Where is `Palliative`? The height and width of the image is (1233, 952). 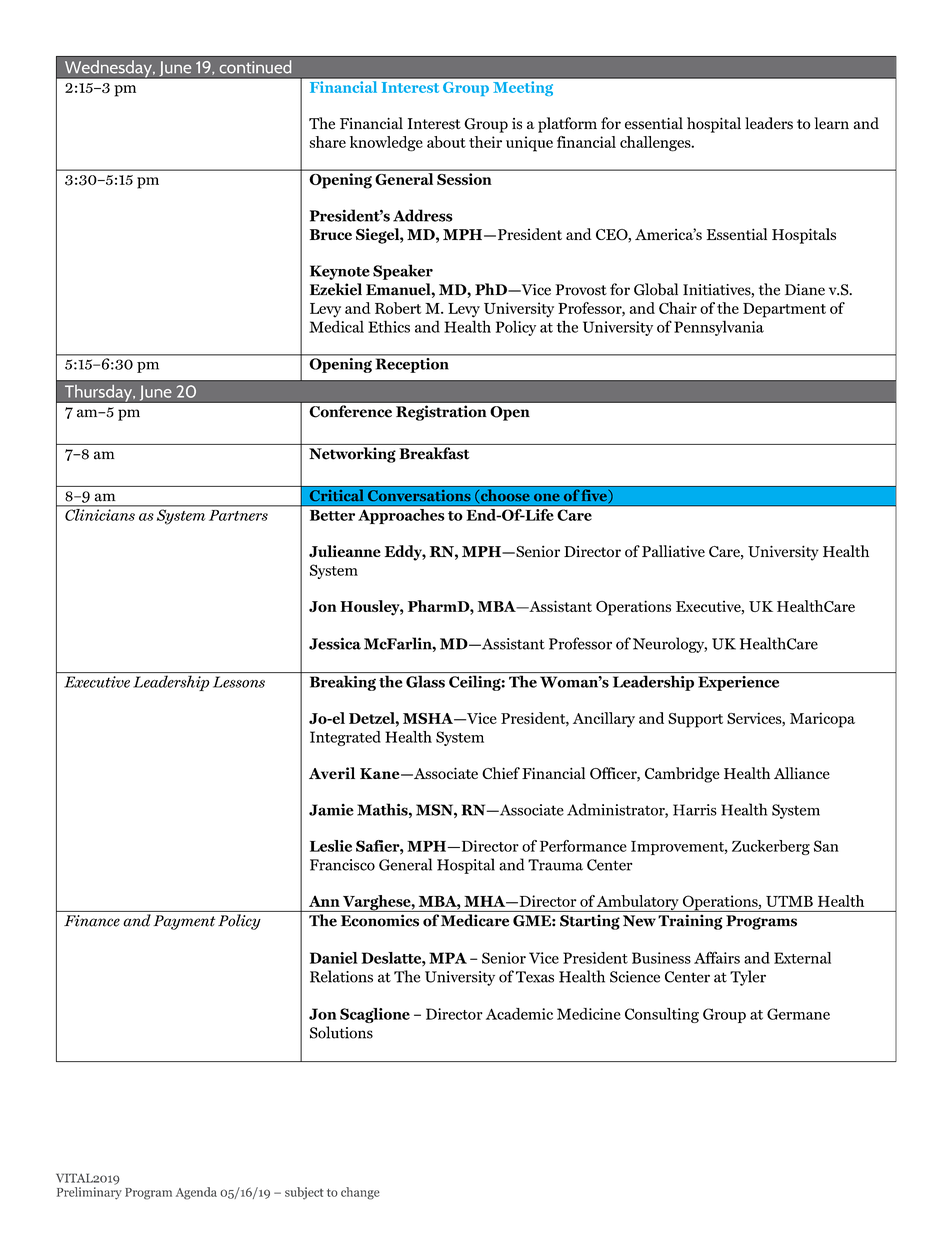
Palliative is located at coordinates (673, 551).
